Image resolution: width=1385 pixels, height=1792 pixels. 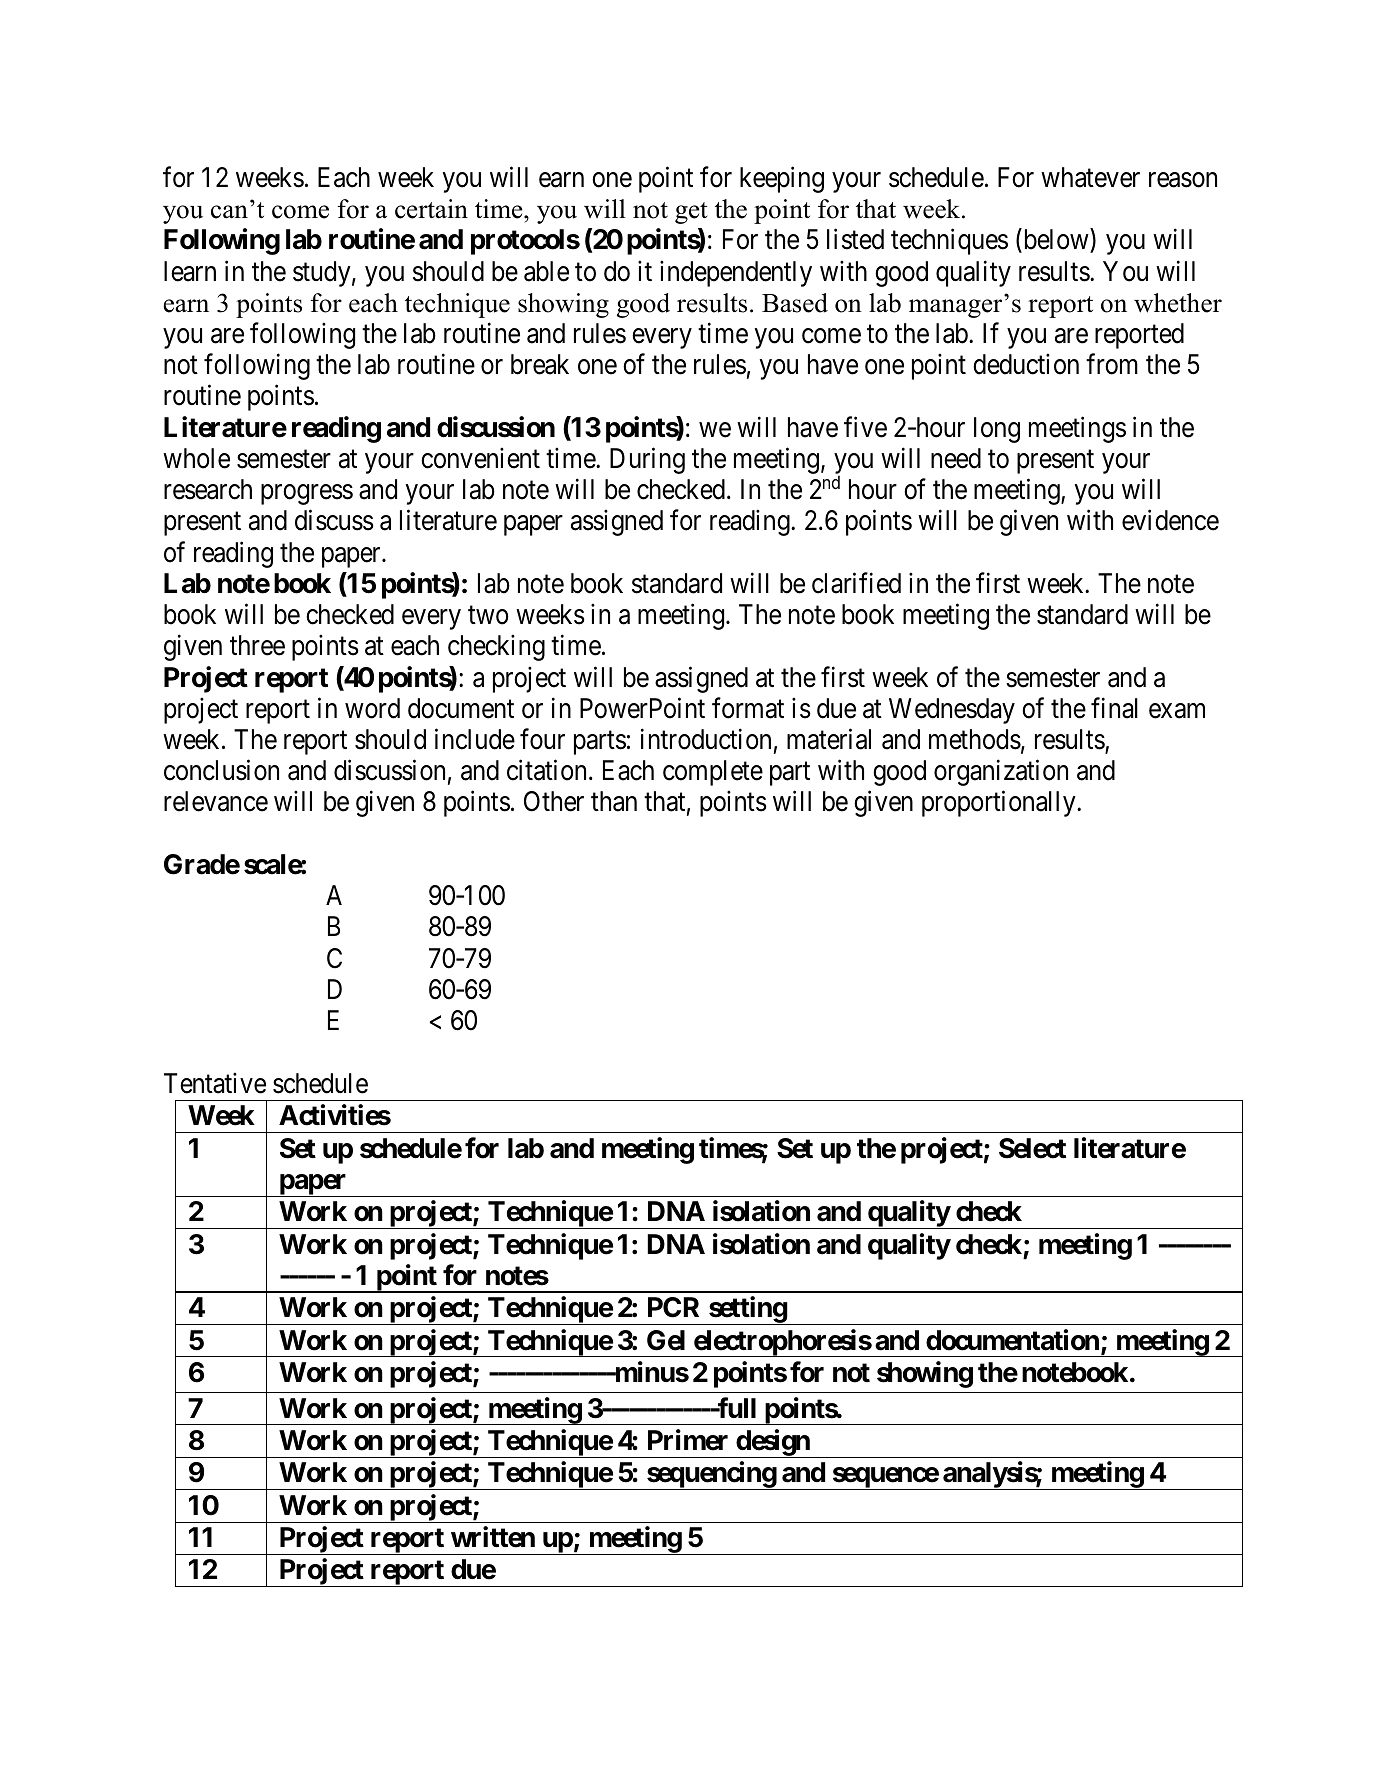 What do you see at coordinates (688, 1440) in the document?
I see `Primer` at bounding box center [688, 1440].
